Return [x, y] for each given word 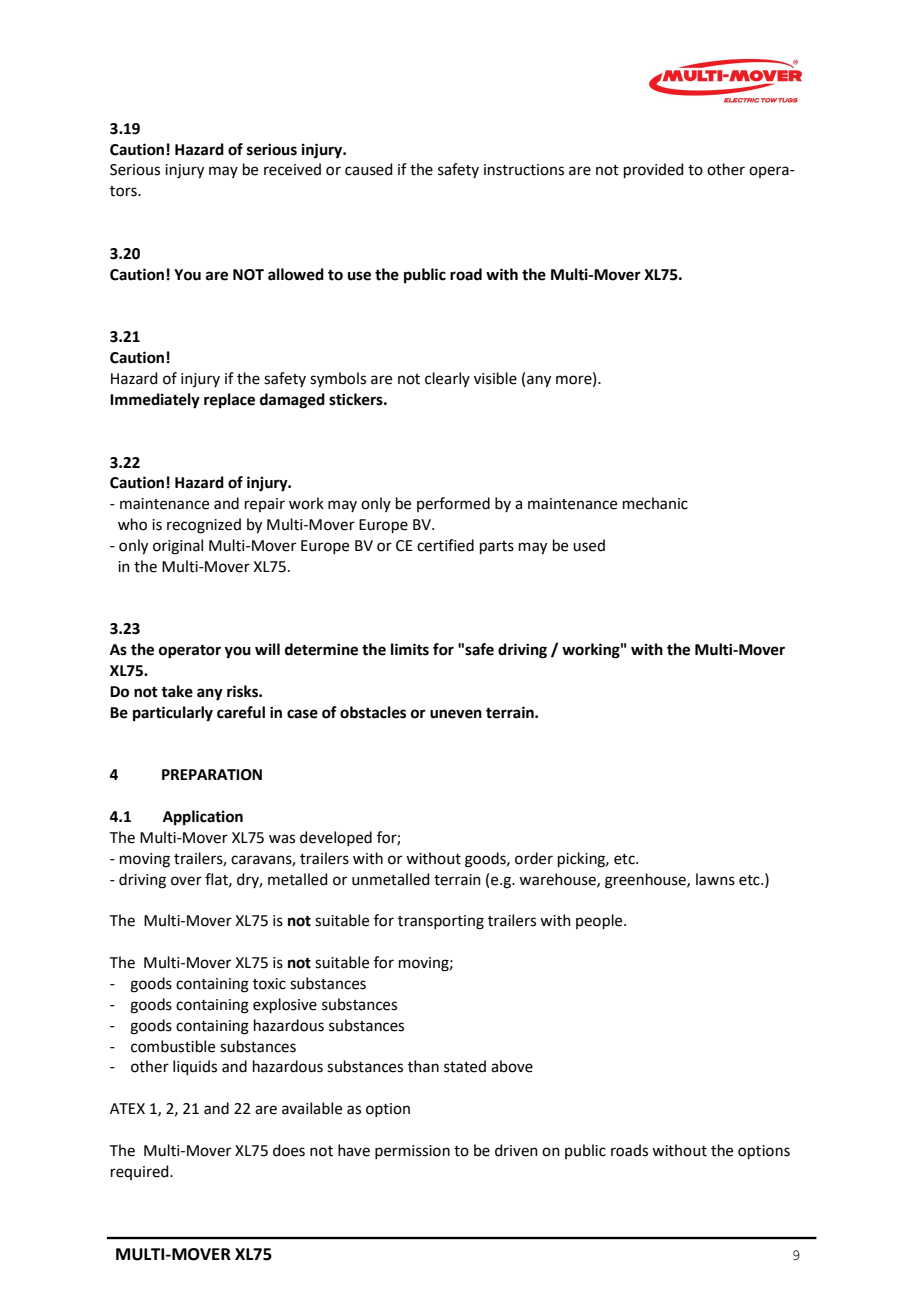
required [141, 1172]
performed [453, 504]
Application [203, 818]
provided [654, 170]
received [292, 169]
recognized [204, 526]
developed [336, 838]
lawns [715, 879]
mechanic [655, 503]
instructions [524, 170]
